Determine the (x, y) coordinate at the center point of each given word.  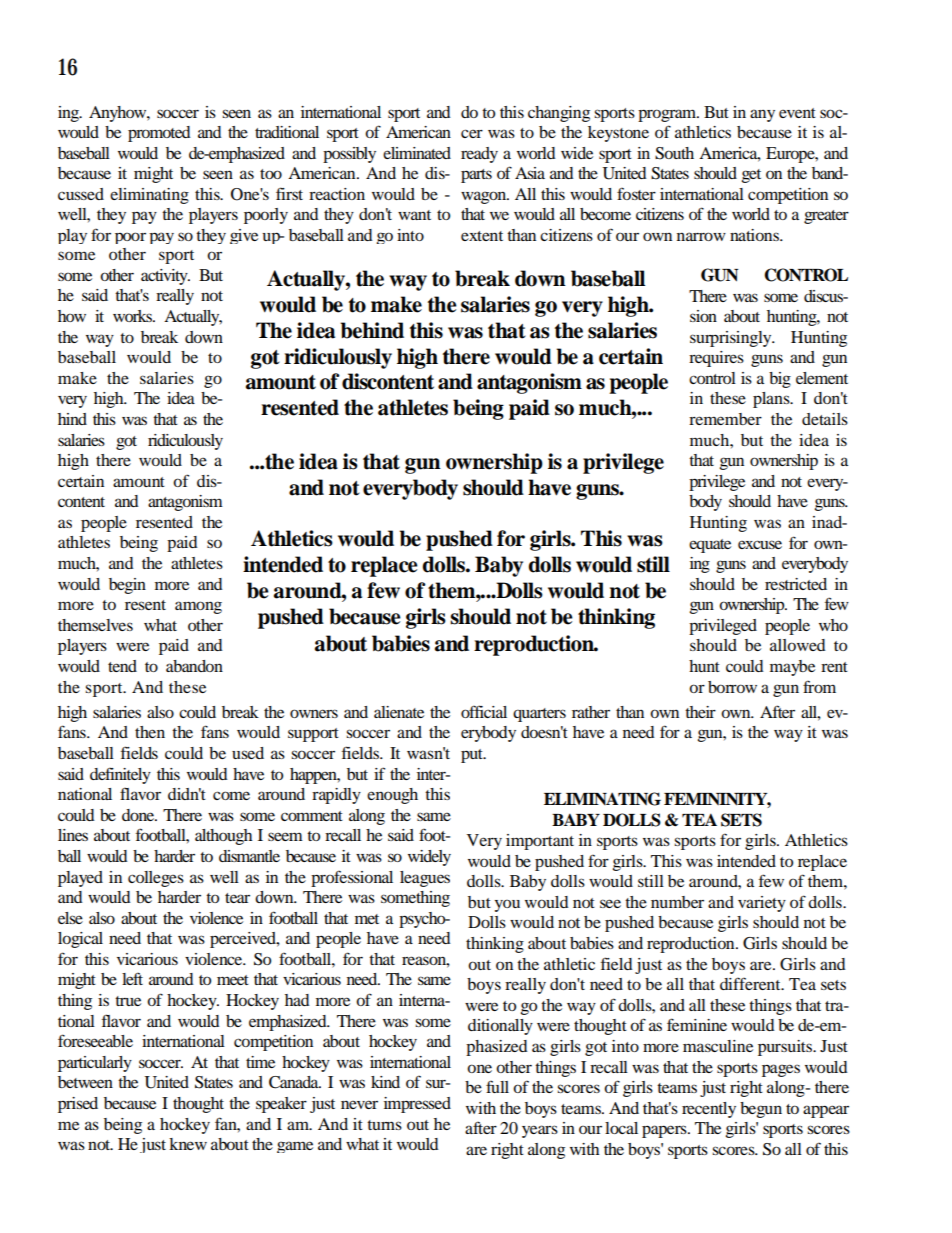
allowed (798, 645)
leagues (425, 879)
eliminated (417, 153)
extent (482, 236)
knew (188, 1144)
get (751, 176)
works (134, 316)
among (198, 607)
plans (772, 400)
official (484, 711)
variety (762, 904)
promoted (159, 134)
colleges (156, 879)
